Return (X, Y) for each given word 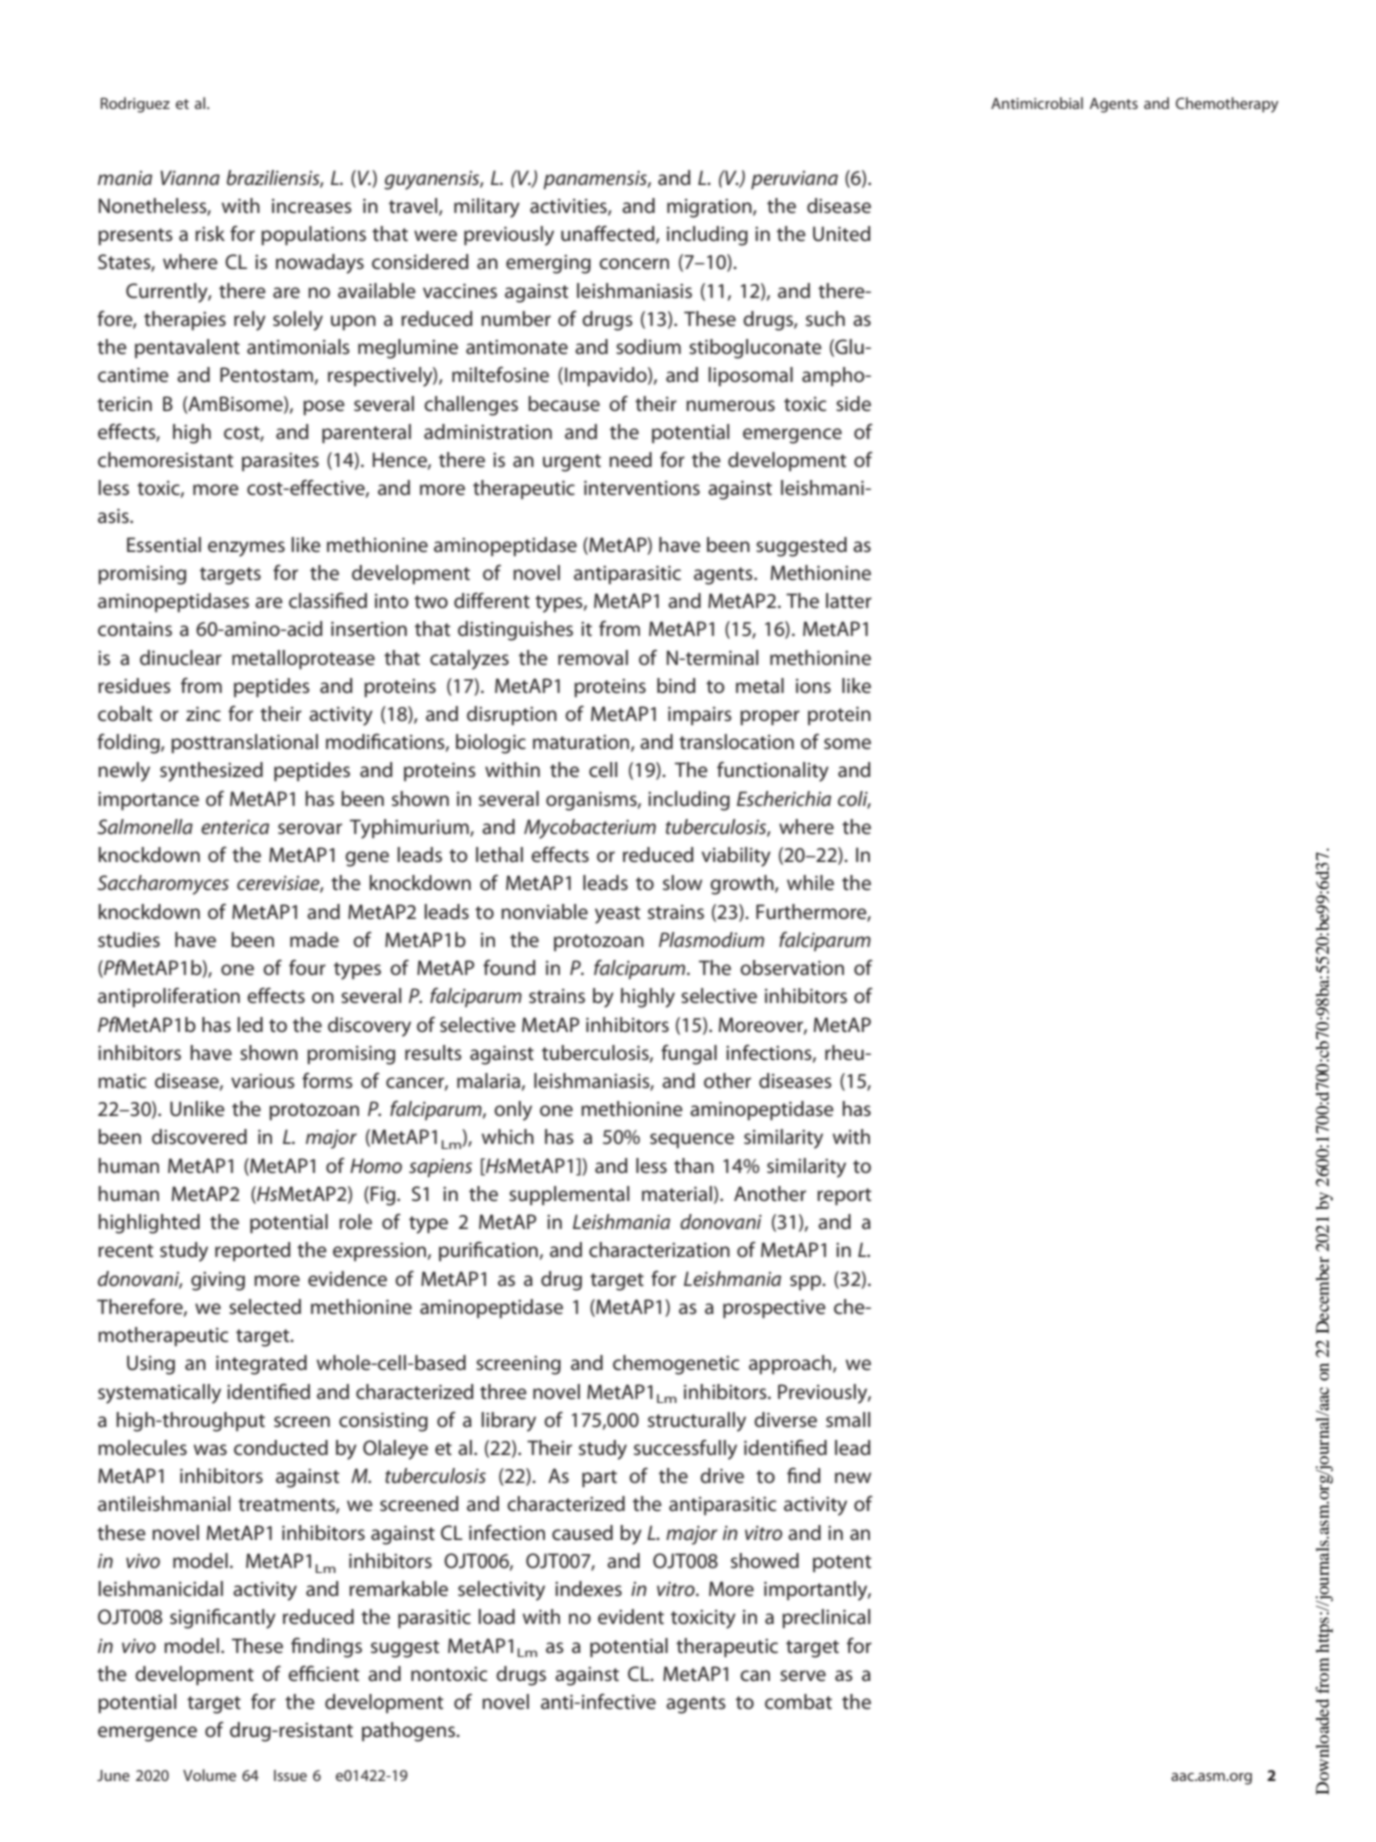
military (487, 208)
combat (798, 1702)
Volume (209, 1775)
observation (792, 968)
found (509, 967)
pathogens (410, 1732)
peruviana (794, 180)
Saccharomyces (163, 885)
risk (210, 233)
